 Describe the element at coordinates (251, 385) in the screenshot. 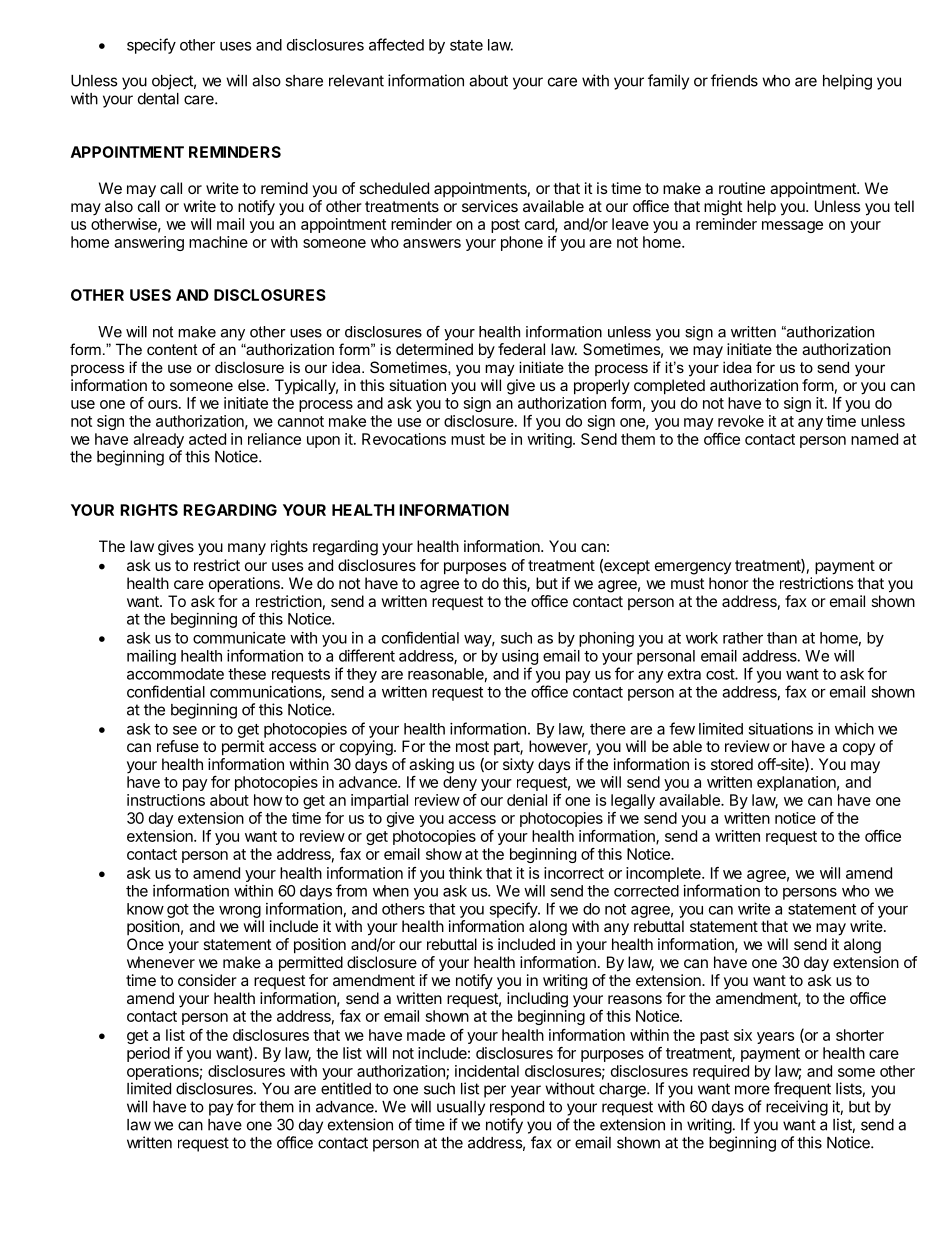

I see `else` at that location.
